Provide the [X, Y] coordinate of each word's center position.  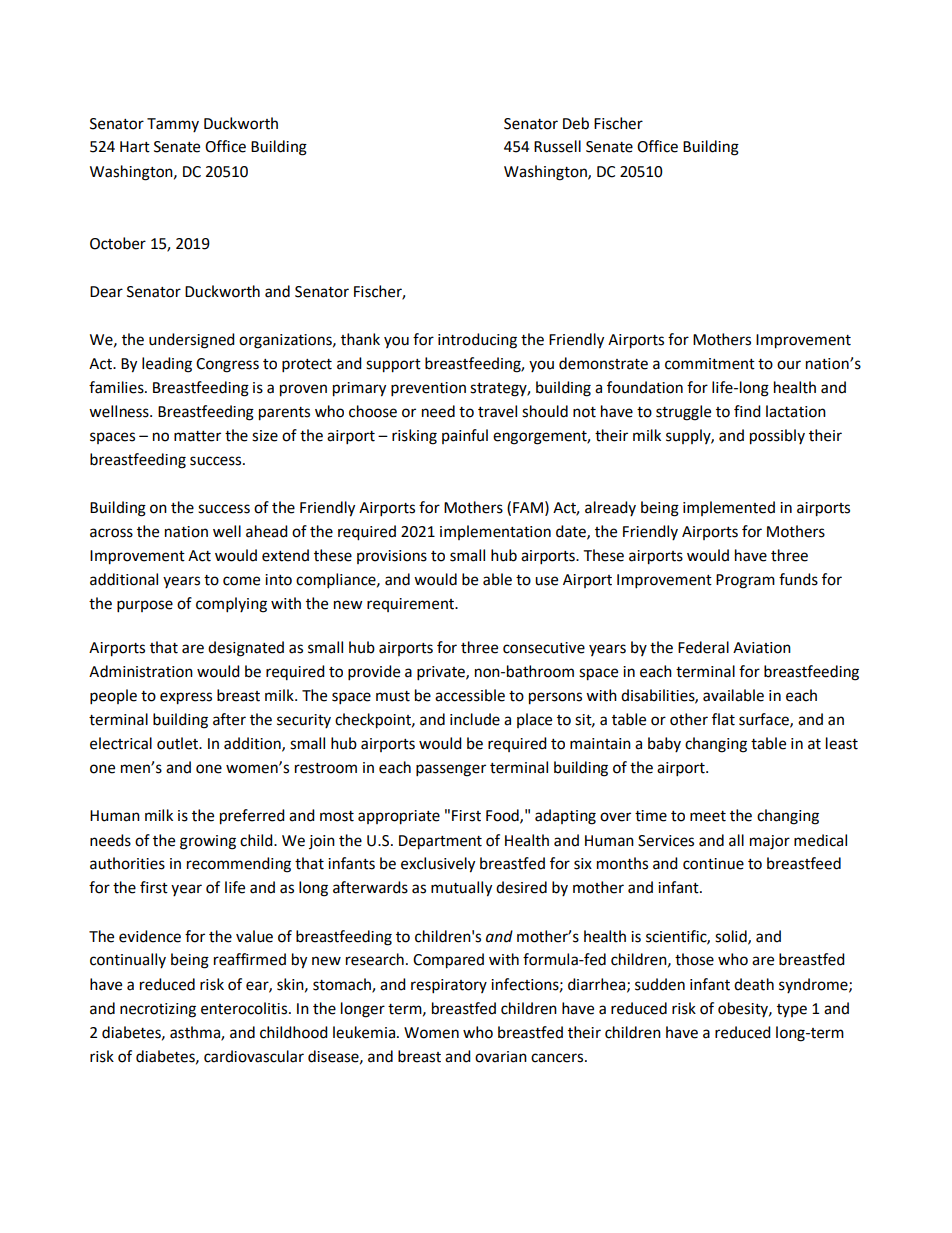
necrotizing [158, 1010]
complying [231, 605]
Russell [557, 146]
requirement [412, 605]
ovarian [501, 1057]
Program [745, 581]
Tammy [173, 125]
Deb [576, 123]
